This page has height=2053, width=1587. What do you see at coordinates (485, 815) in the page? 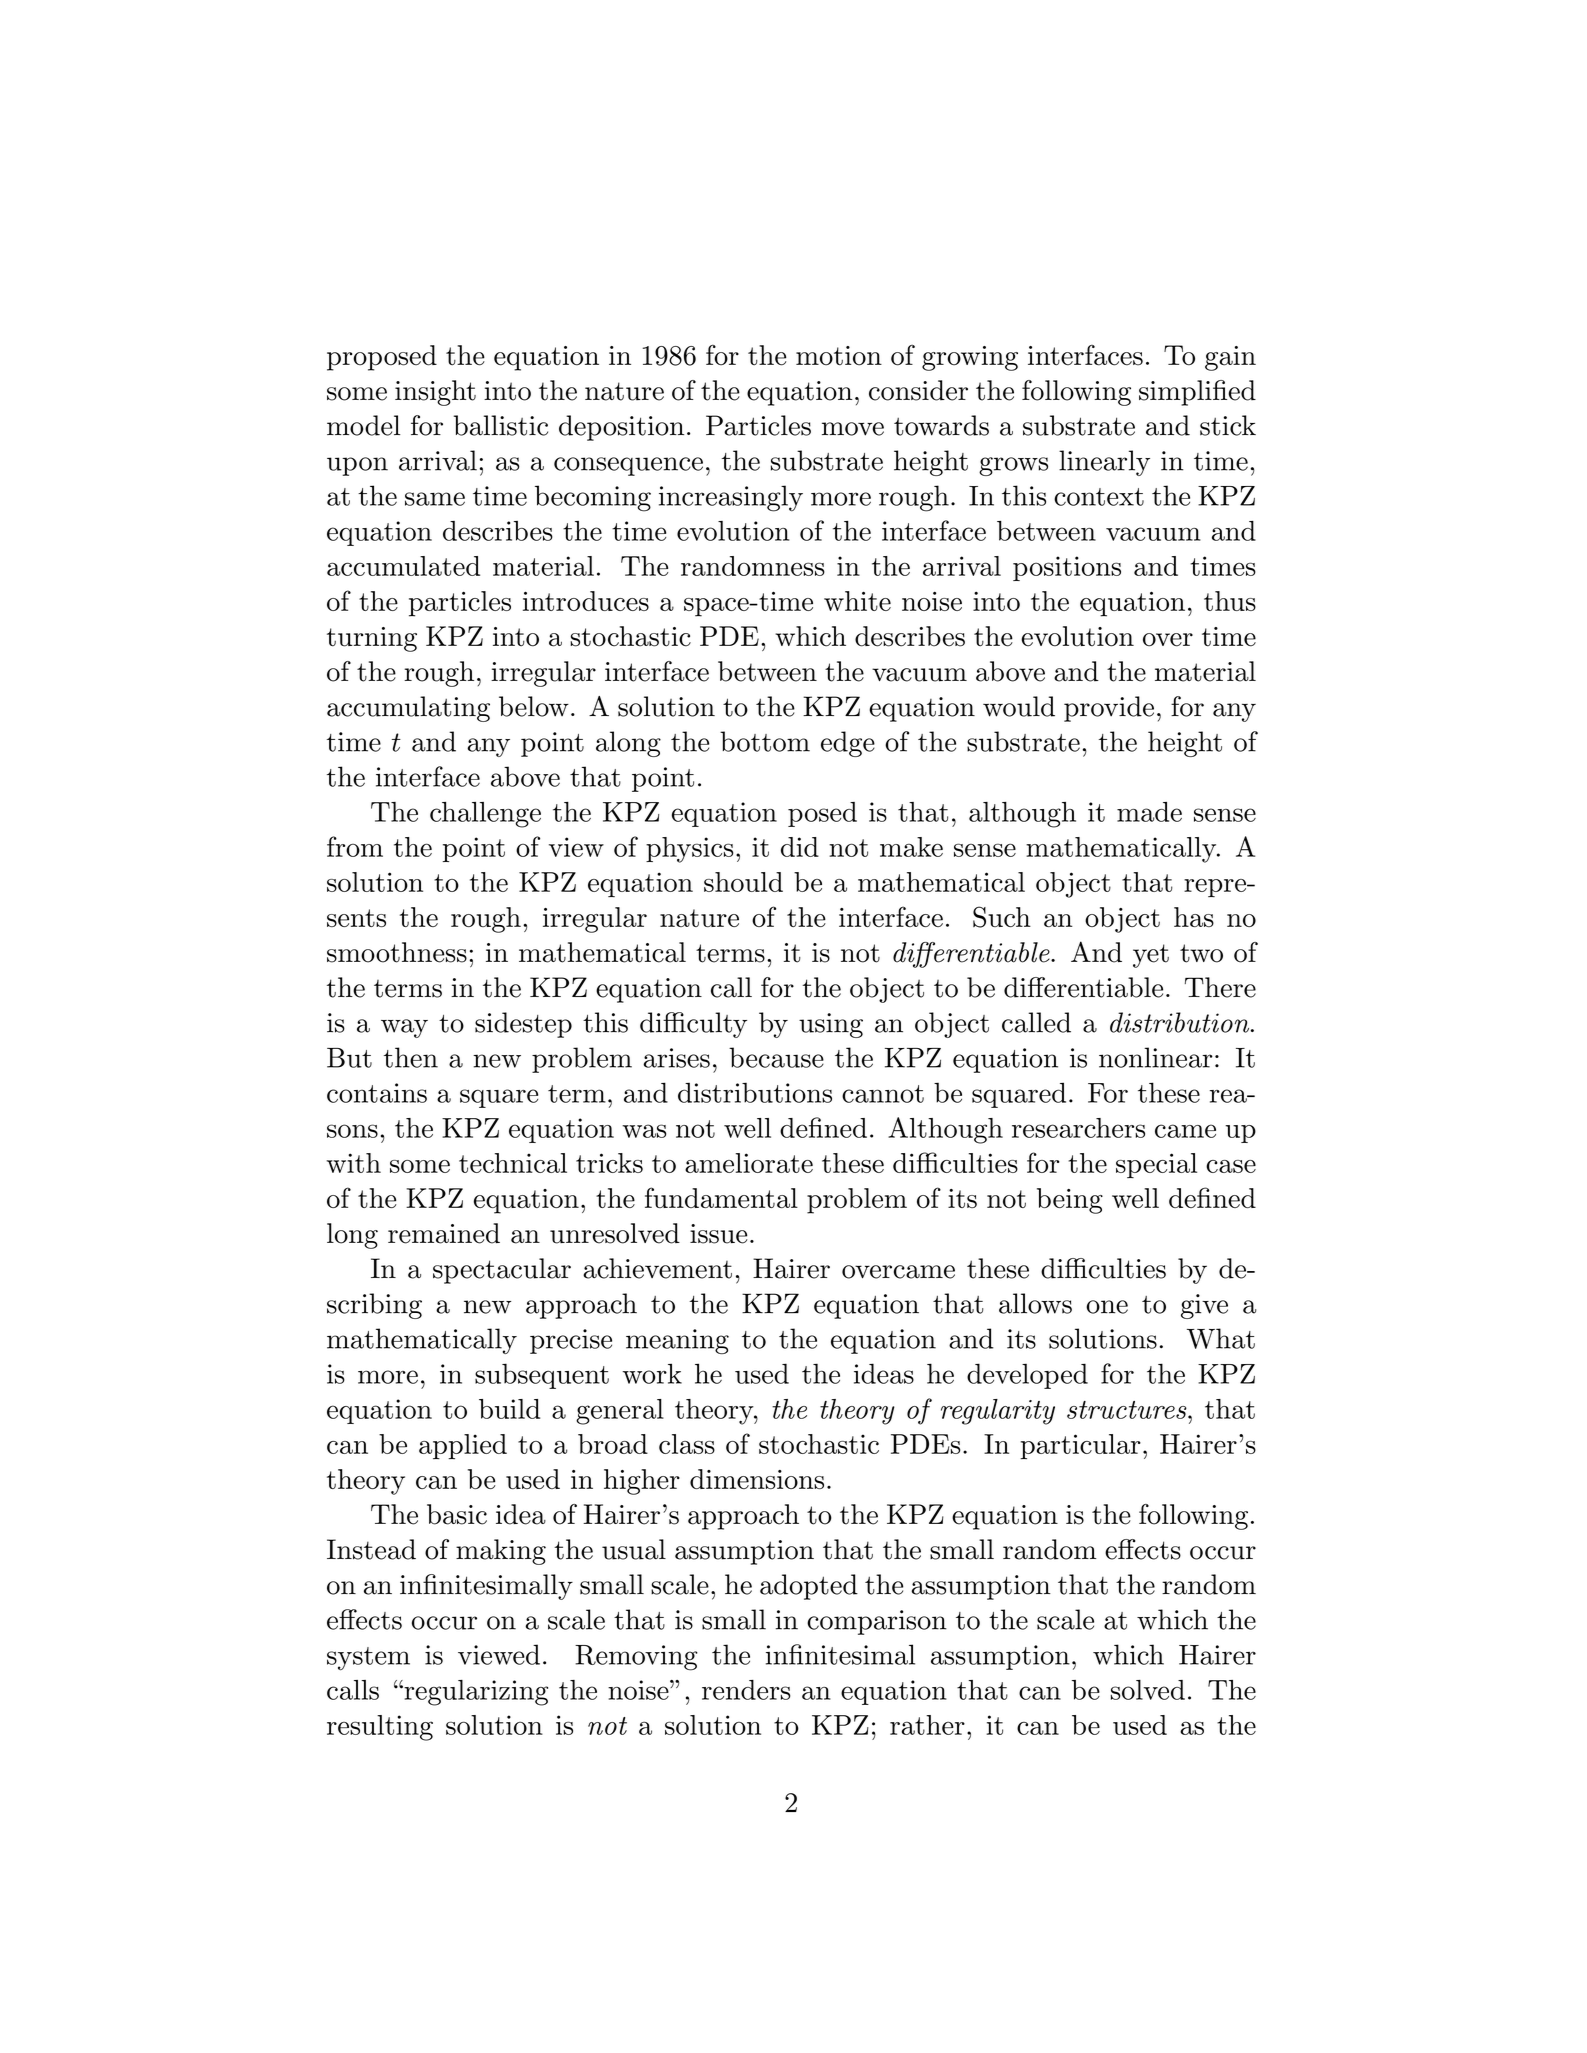
I see `challenge` at bounding box center [485, 815].
